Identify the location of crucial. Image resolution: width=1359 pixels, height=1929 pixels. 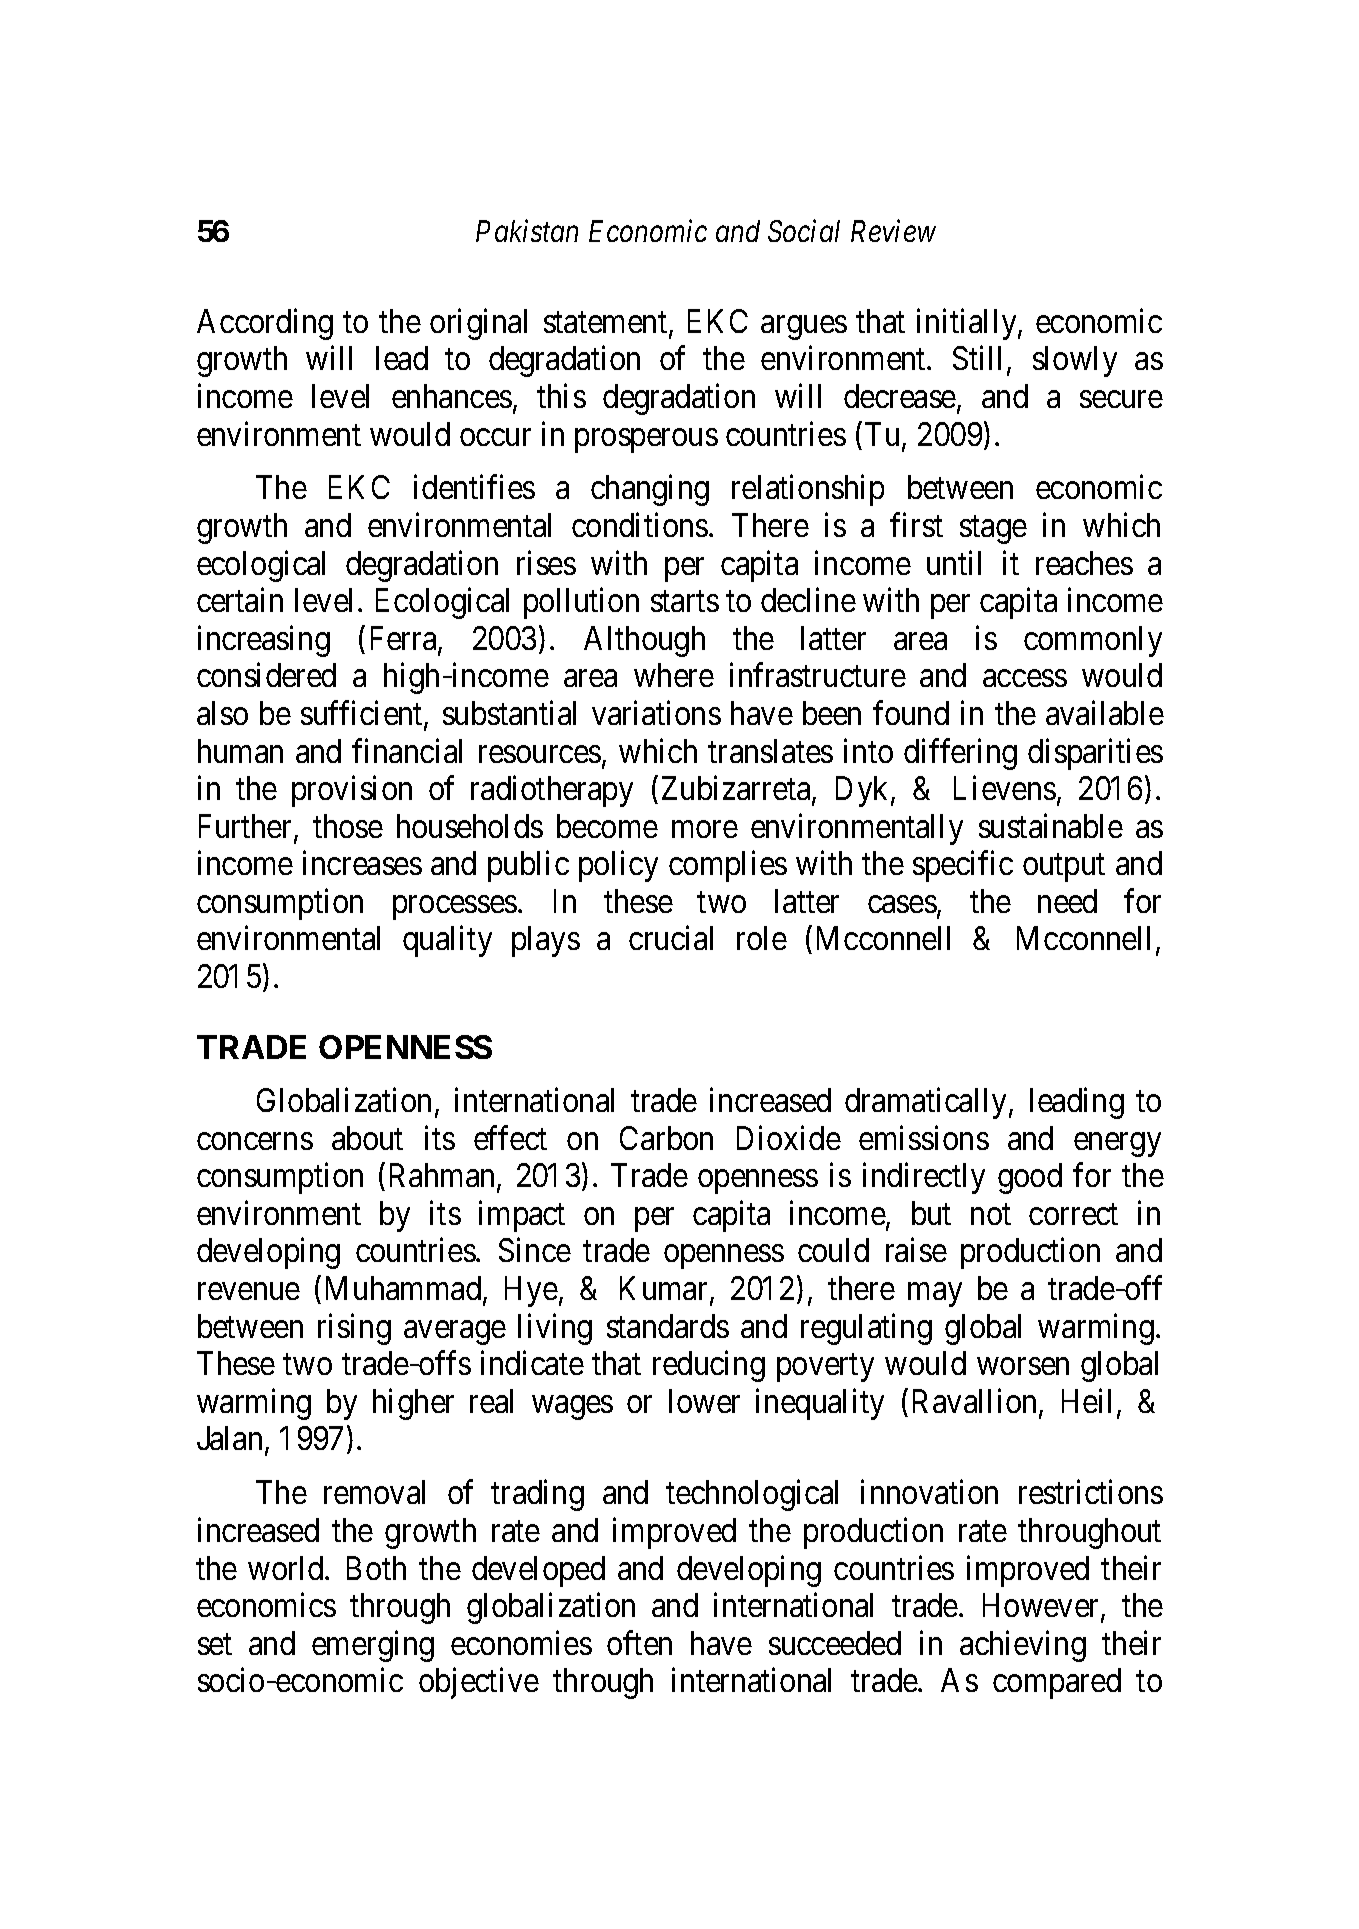
(671, 938).
